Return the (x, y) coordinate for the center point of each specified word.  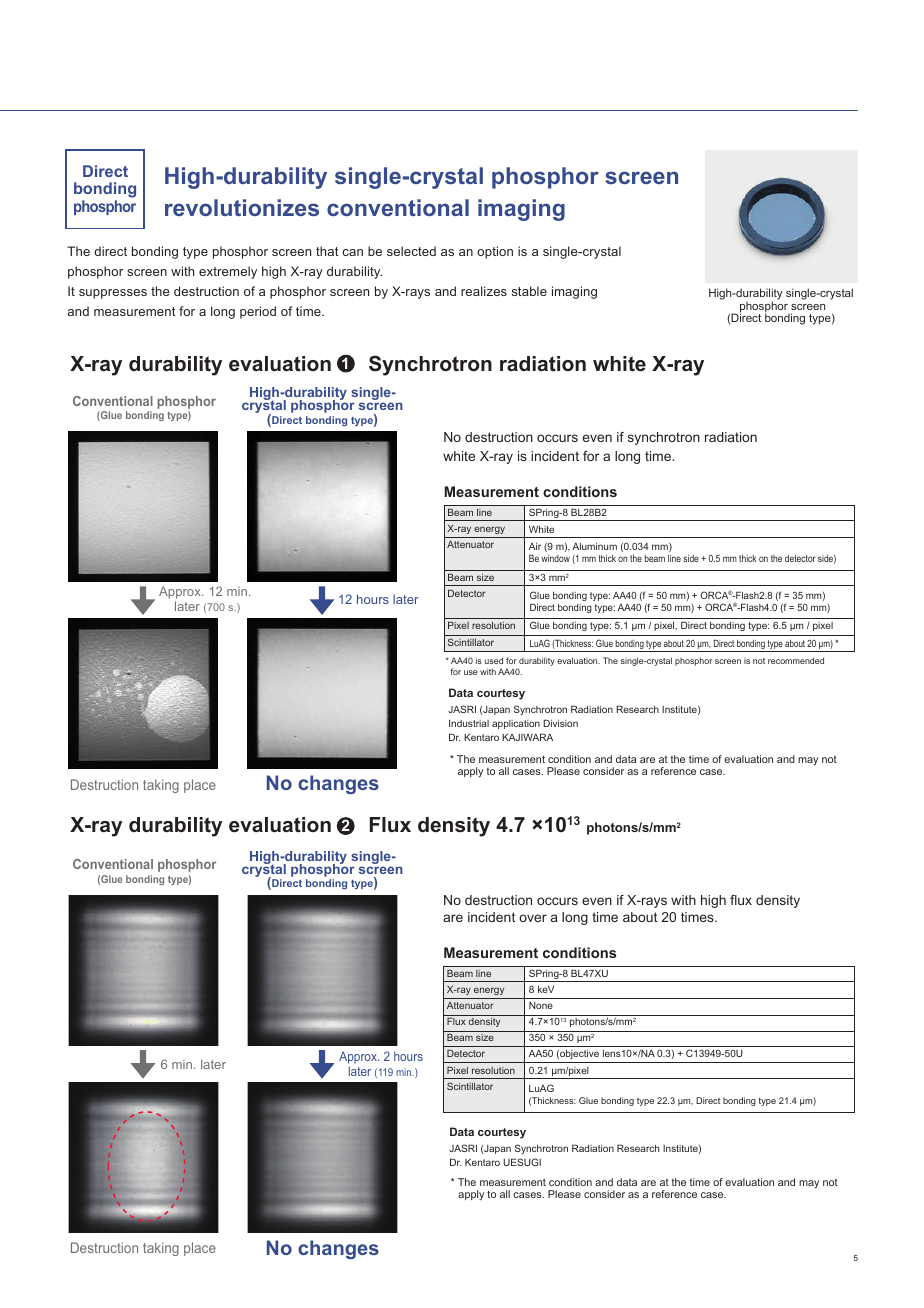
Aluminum (594, 546)
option (495, 252)
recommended (796, 660)
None (541, 1005)
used (494, 660)
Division (560, 723)
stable (529, 291)
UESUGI (522, 1162)
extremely (228, 272)
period (258, 312)
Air (535, 546)
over (533, 918)
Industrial (469, 723)
